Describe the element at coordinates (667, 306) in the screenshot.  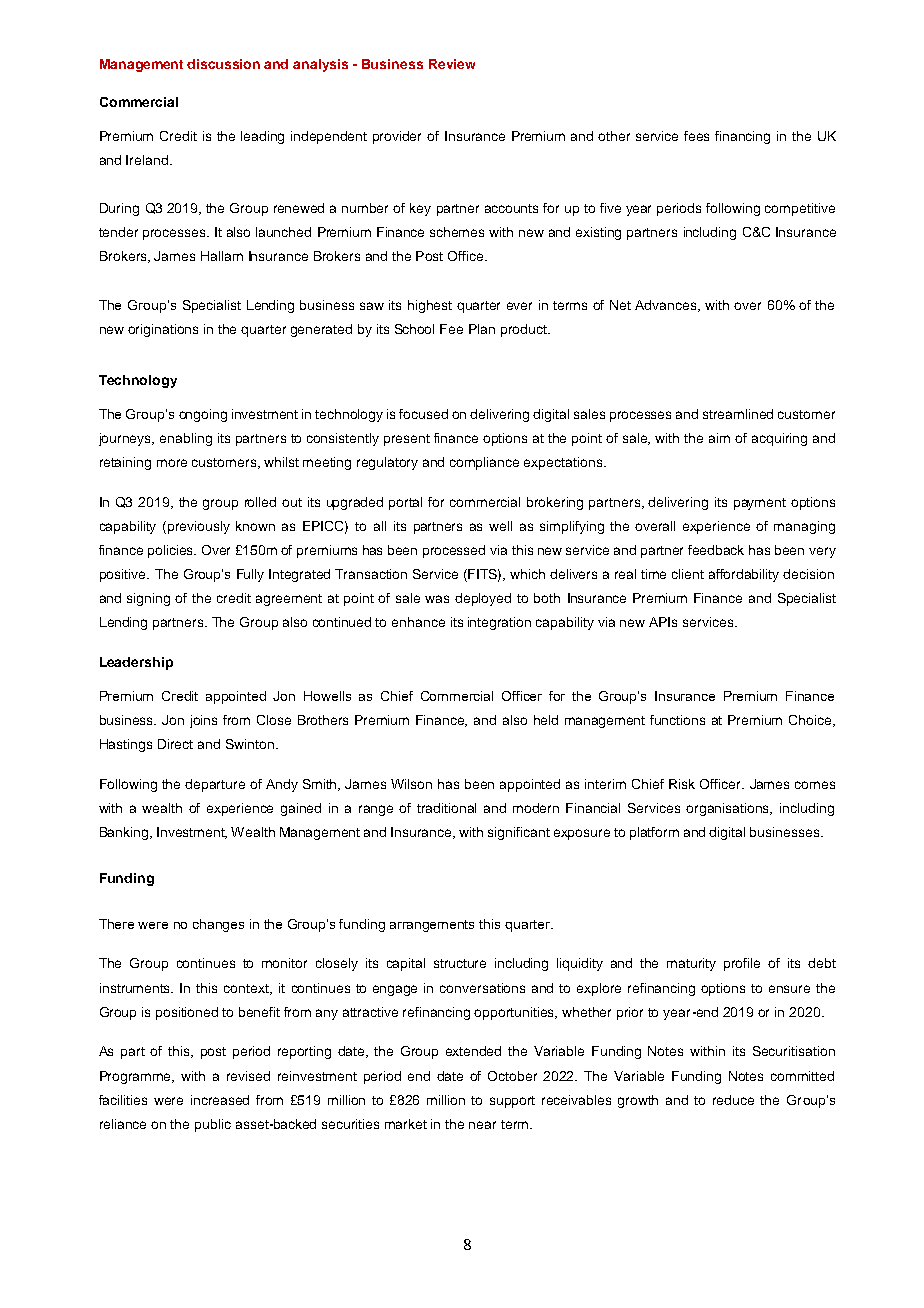
I see `Advances` at that location.
